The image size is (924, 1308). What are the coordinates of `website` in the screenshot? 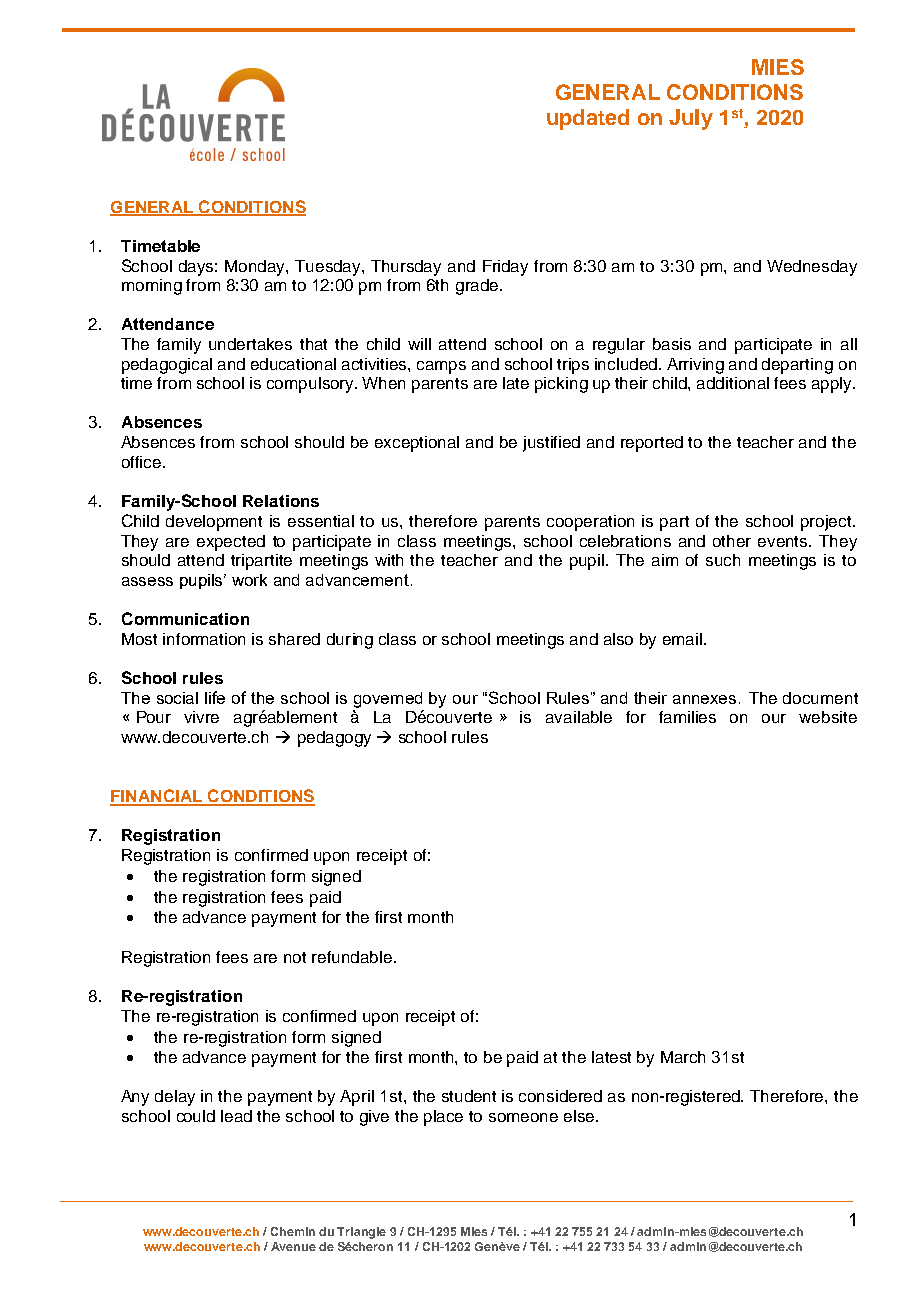 It's located at (828, 717).
